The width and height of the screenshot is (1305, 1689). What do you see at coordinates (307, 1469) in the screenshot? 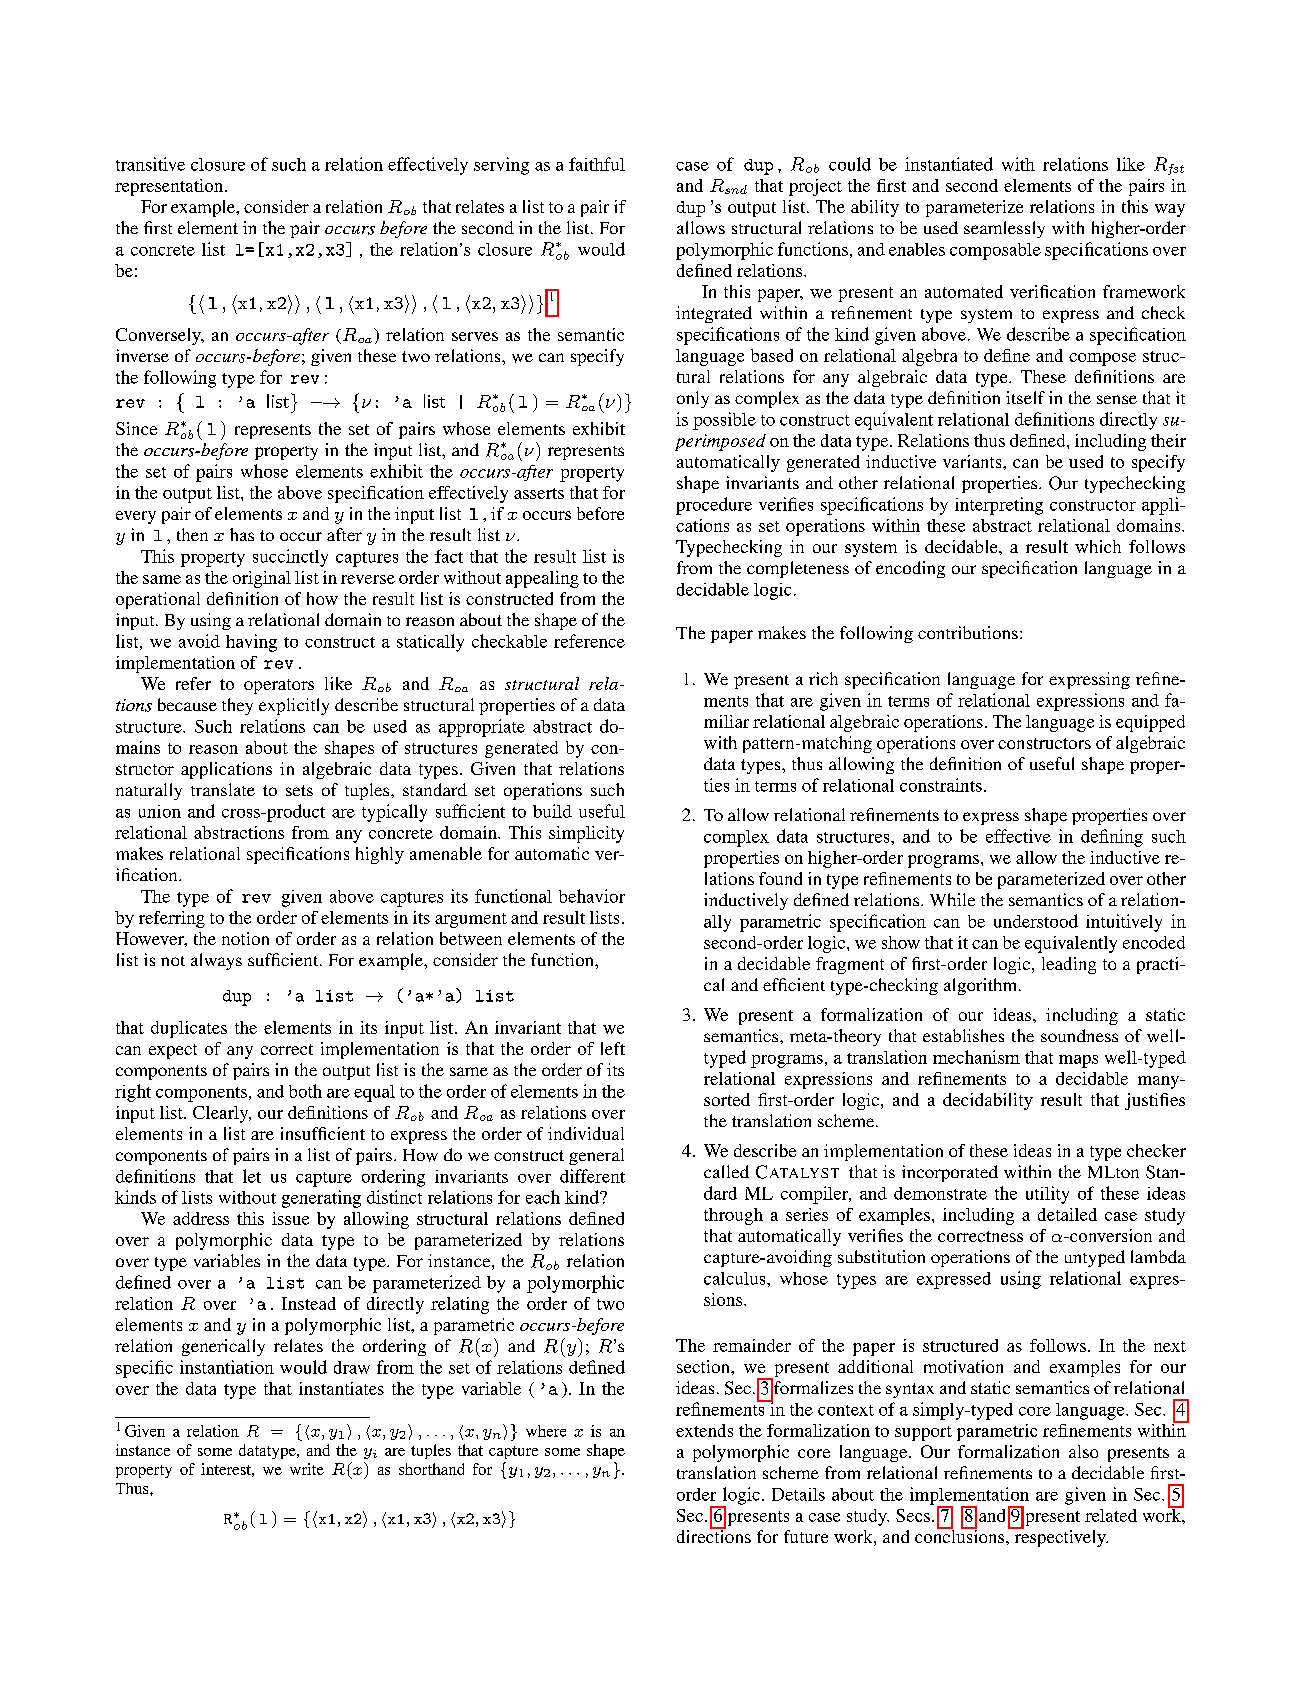
I see `write` at bounding box center [307, 1469].
